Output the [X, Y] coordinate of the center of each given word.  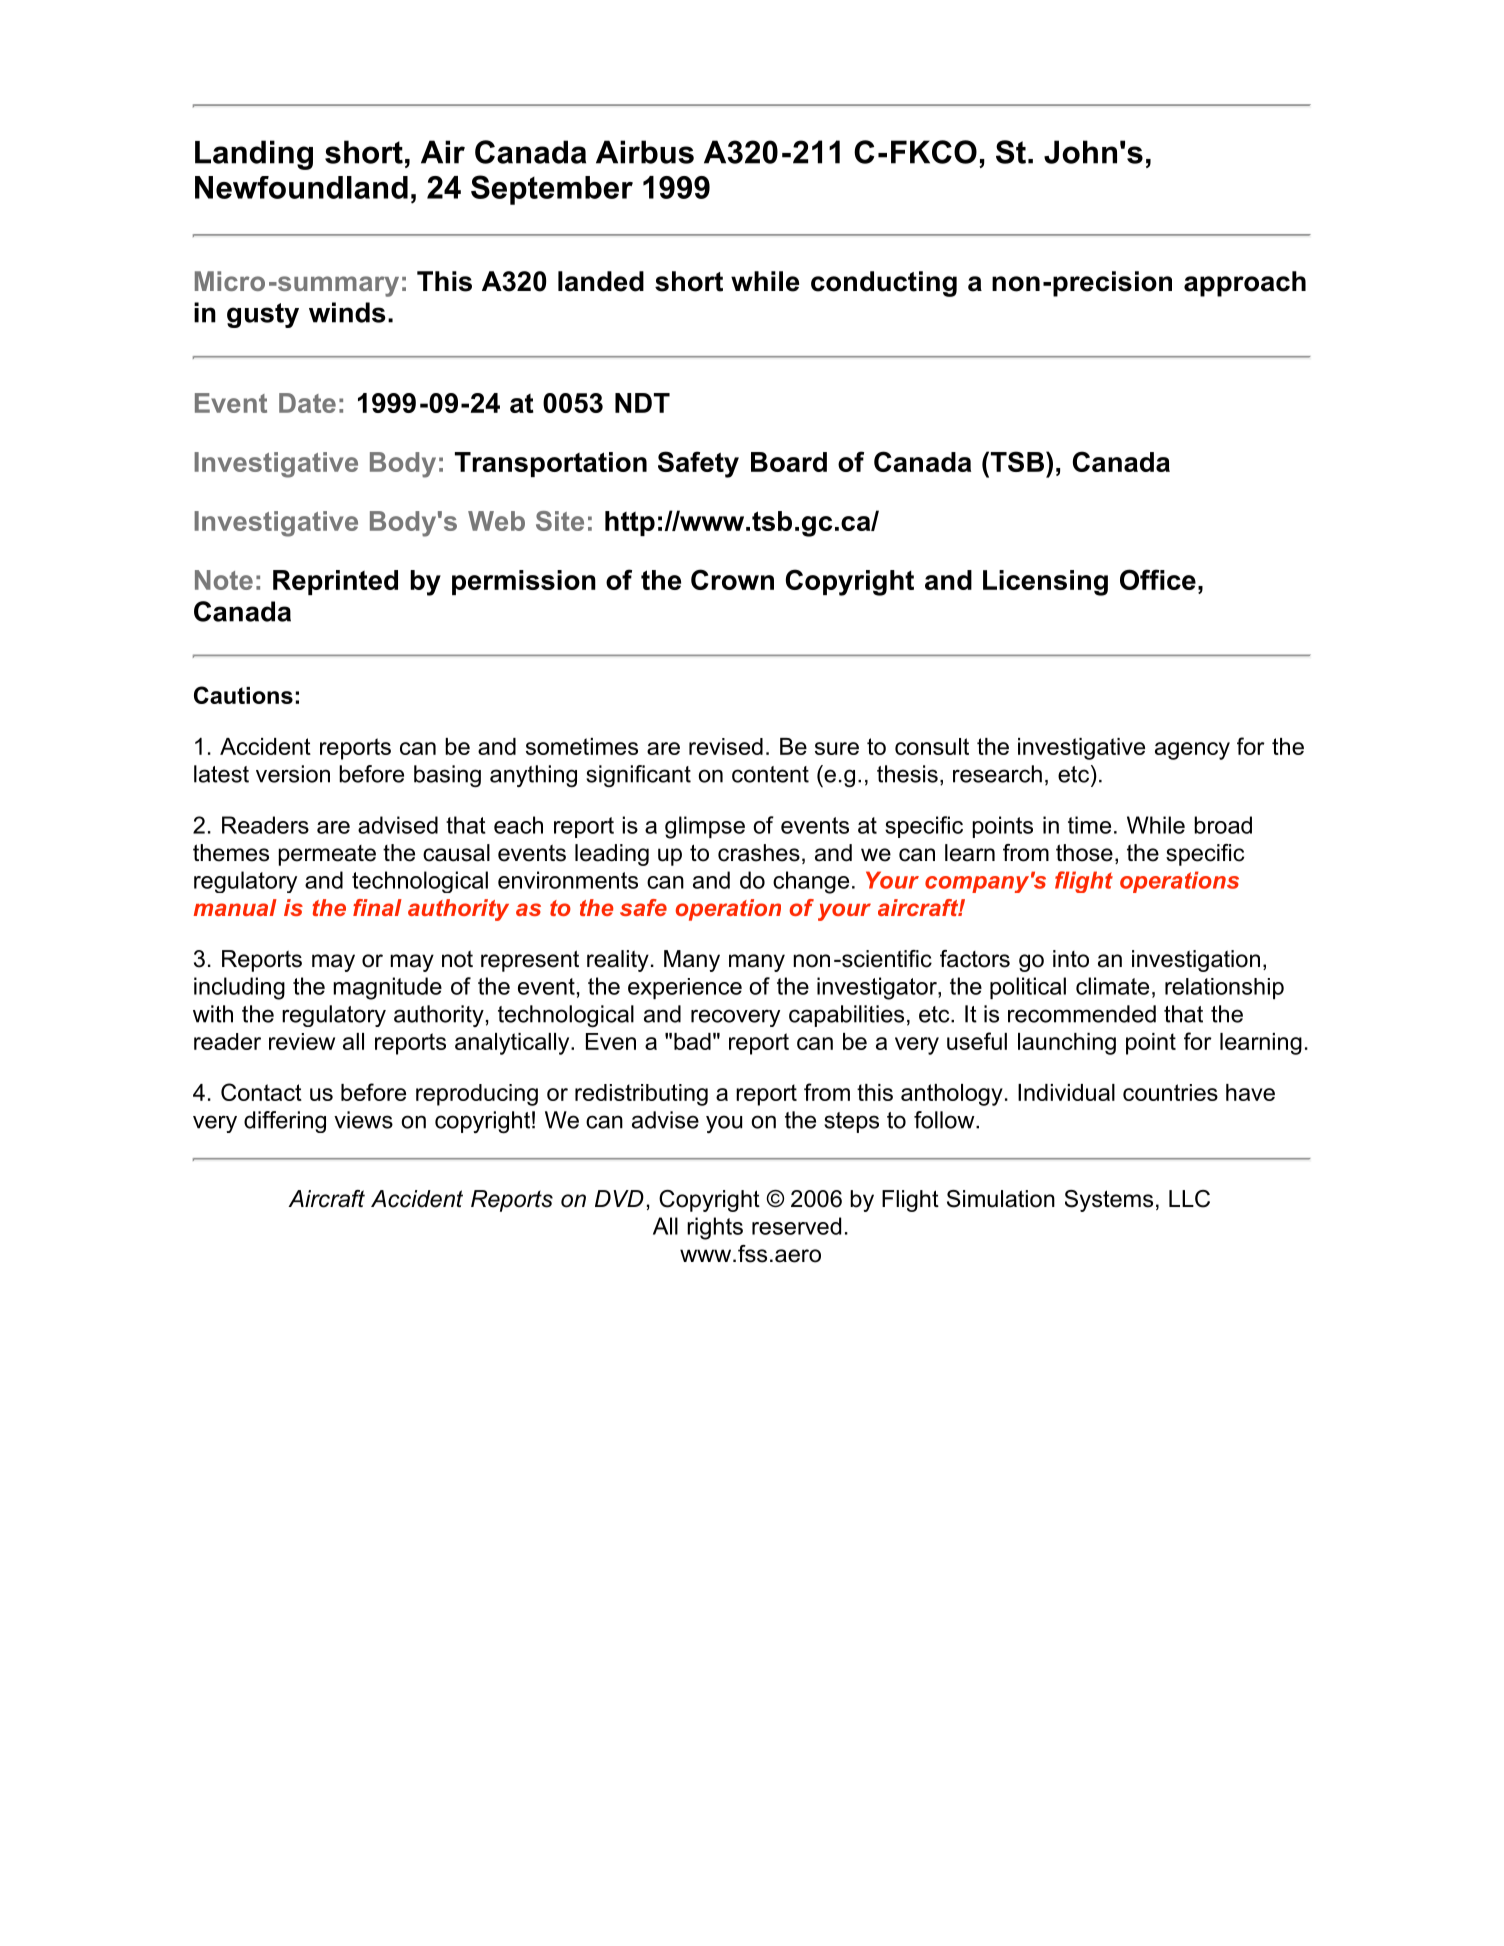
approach [1245, 284]
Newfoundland [301, 187]
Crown [732, 579]
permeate [327, 855]
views [363, 1120]
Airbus [645, 152]
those [1084, 853]
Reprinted [335, 582]
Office [1158, 579]
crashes [759, 853]
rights [715, 1228]
